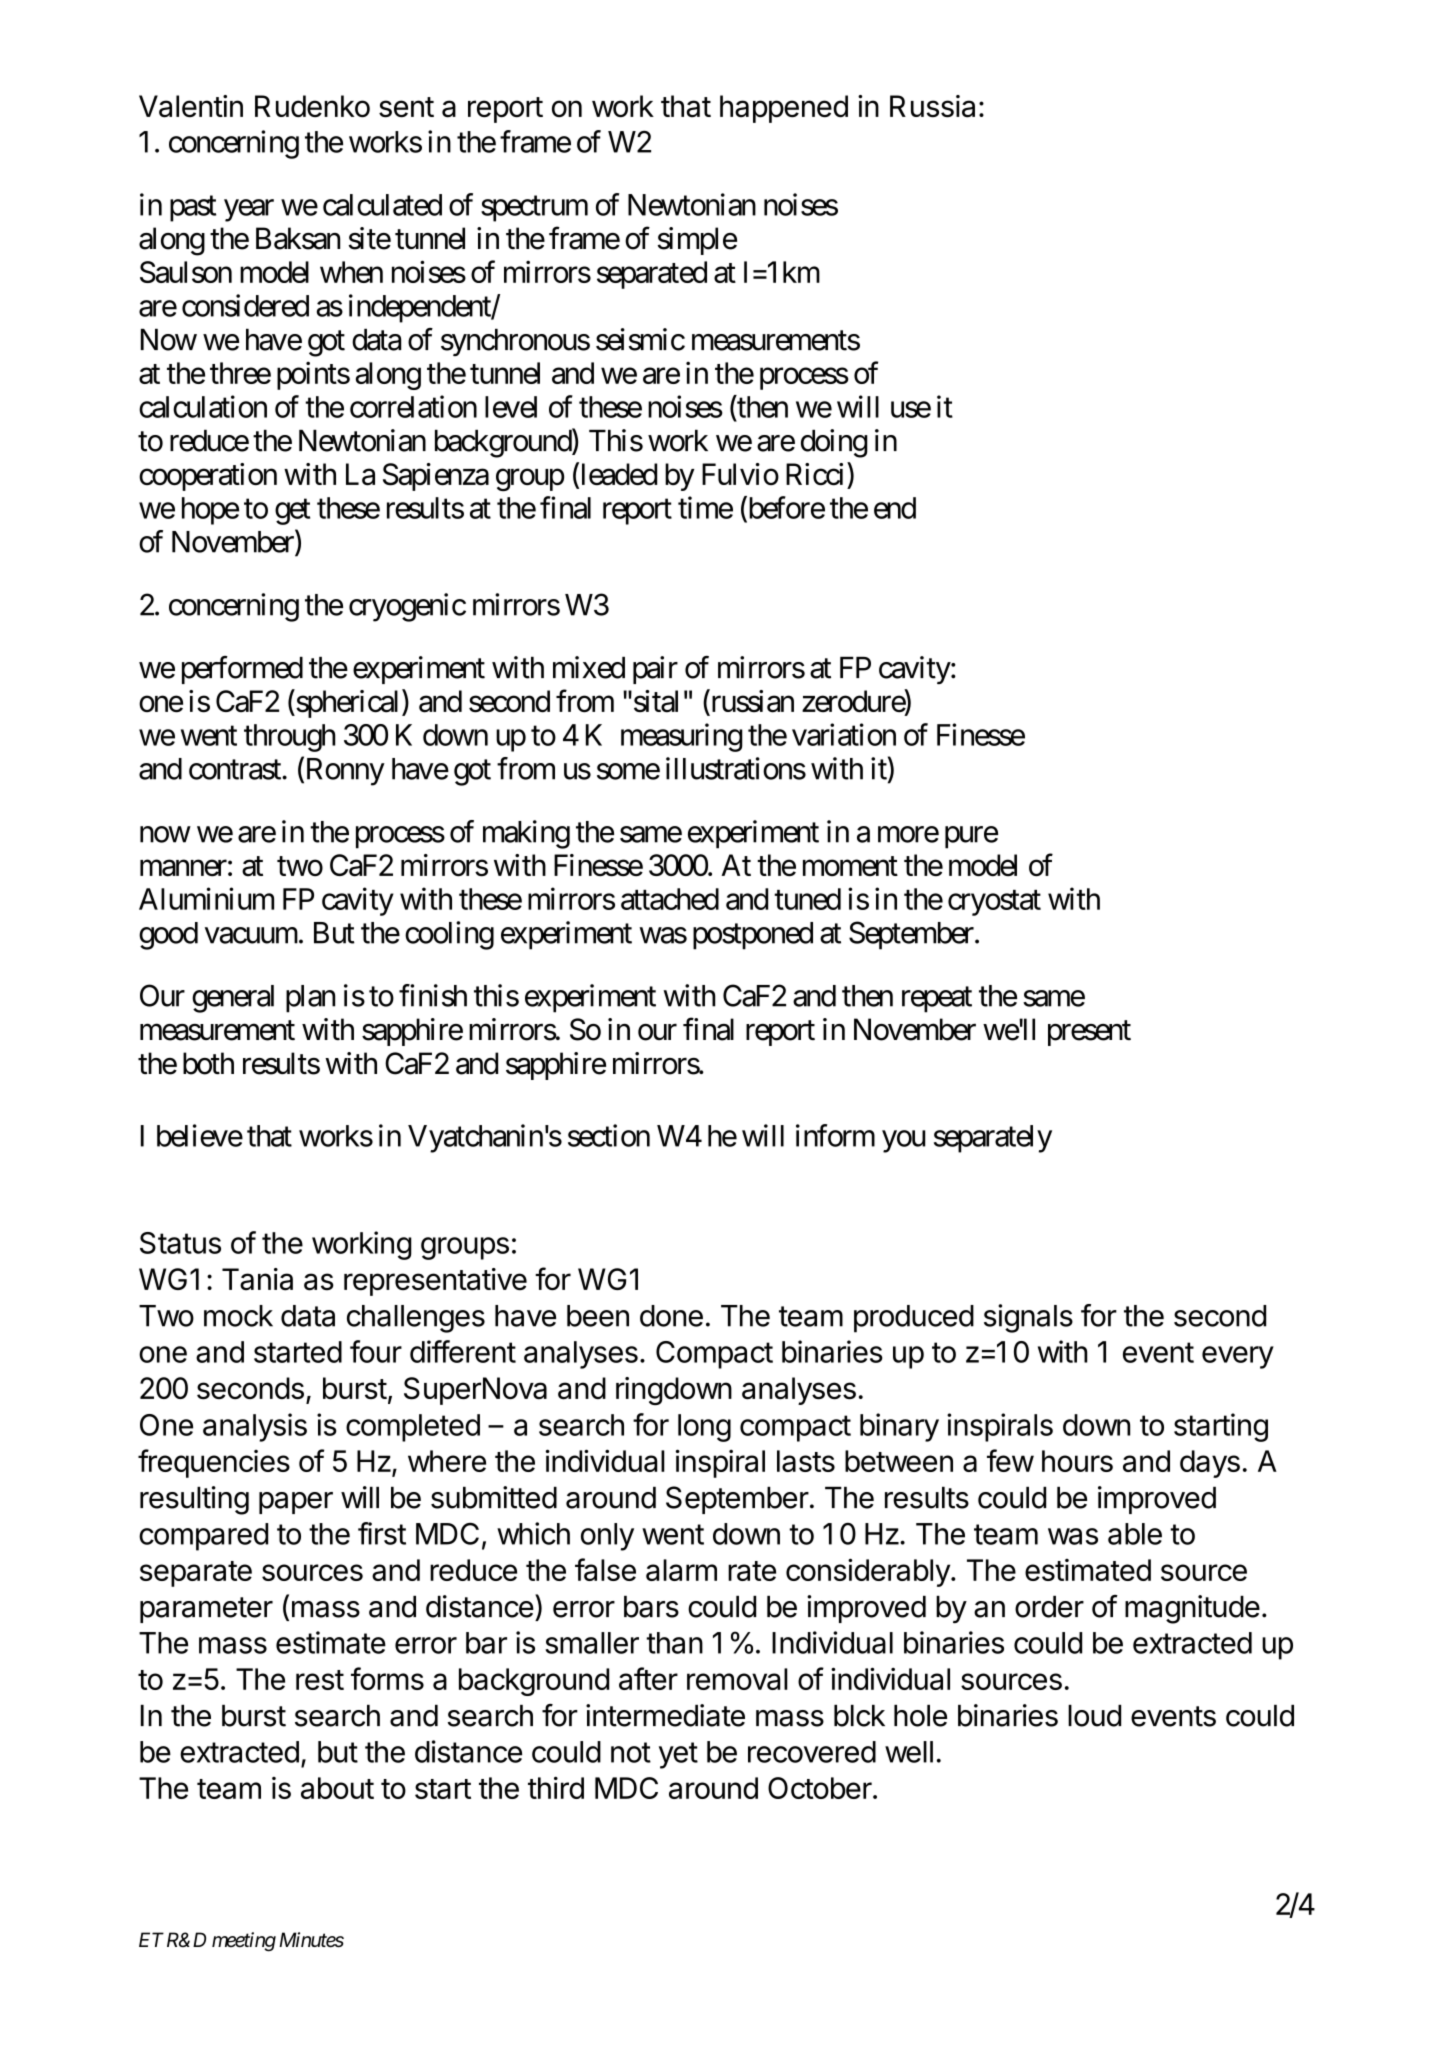 Image resolution: width=1450 pixels, height=2053 pixels. I want to click on meeting, so click(244, 1942).
